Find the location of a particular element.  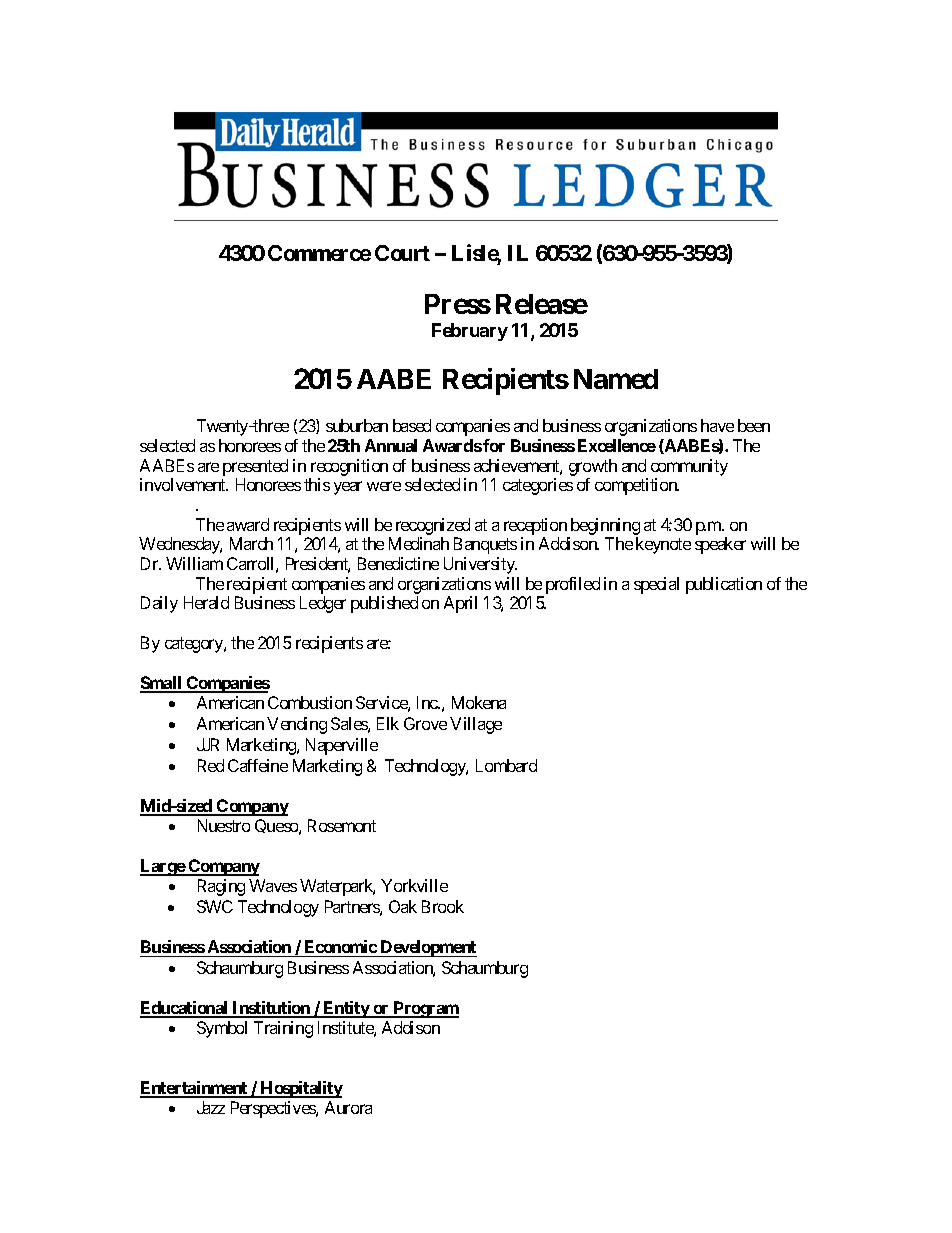

Inc is located at coordinates (428, 702).
